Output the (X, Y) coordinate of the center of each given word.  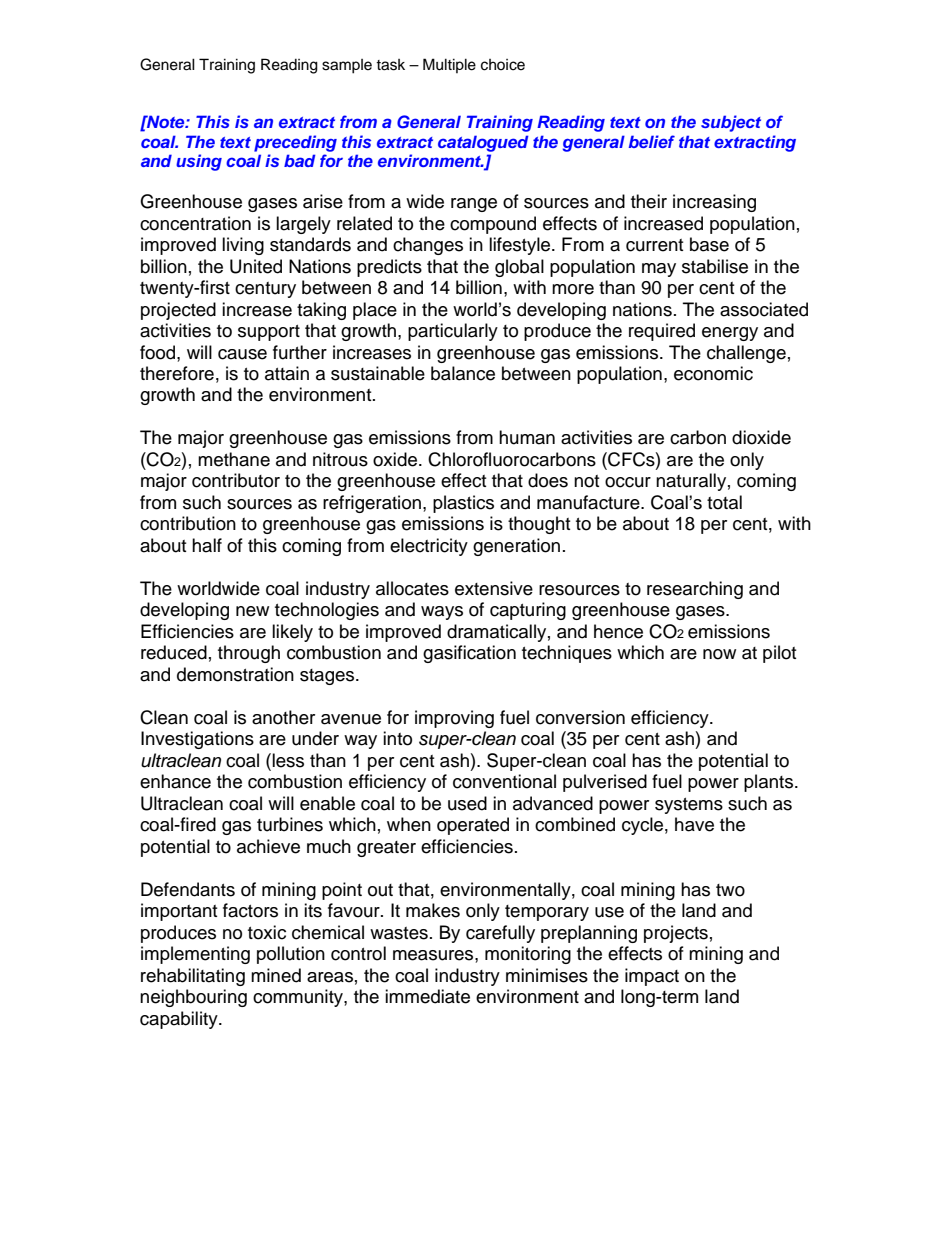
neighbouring (193, 998)
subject (731, 123)
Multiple (449, 65)
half (207, 545)
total (724, 502)
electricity (429, 547)
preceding (295, 143)
